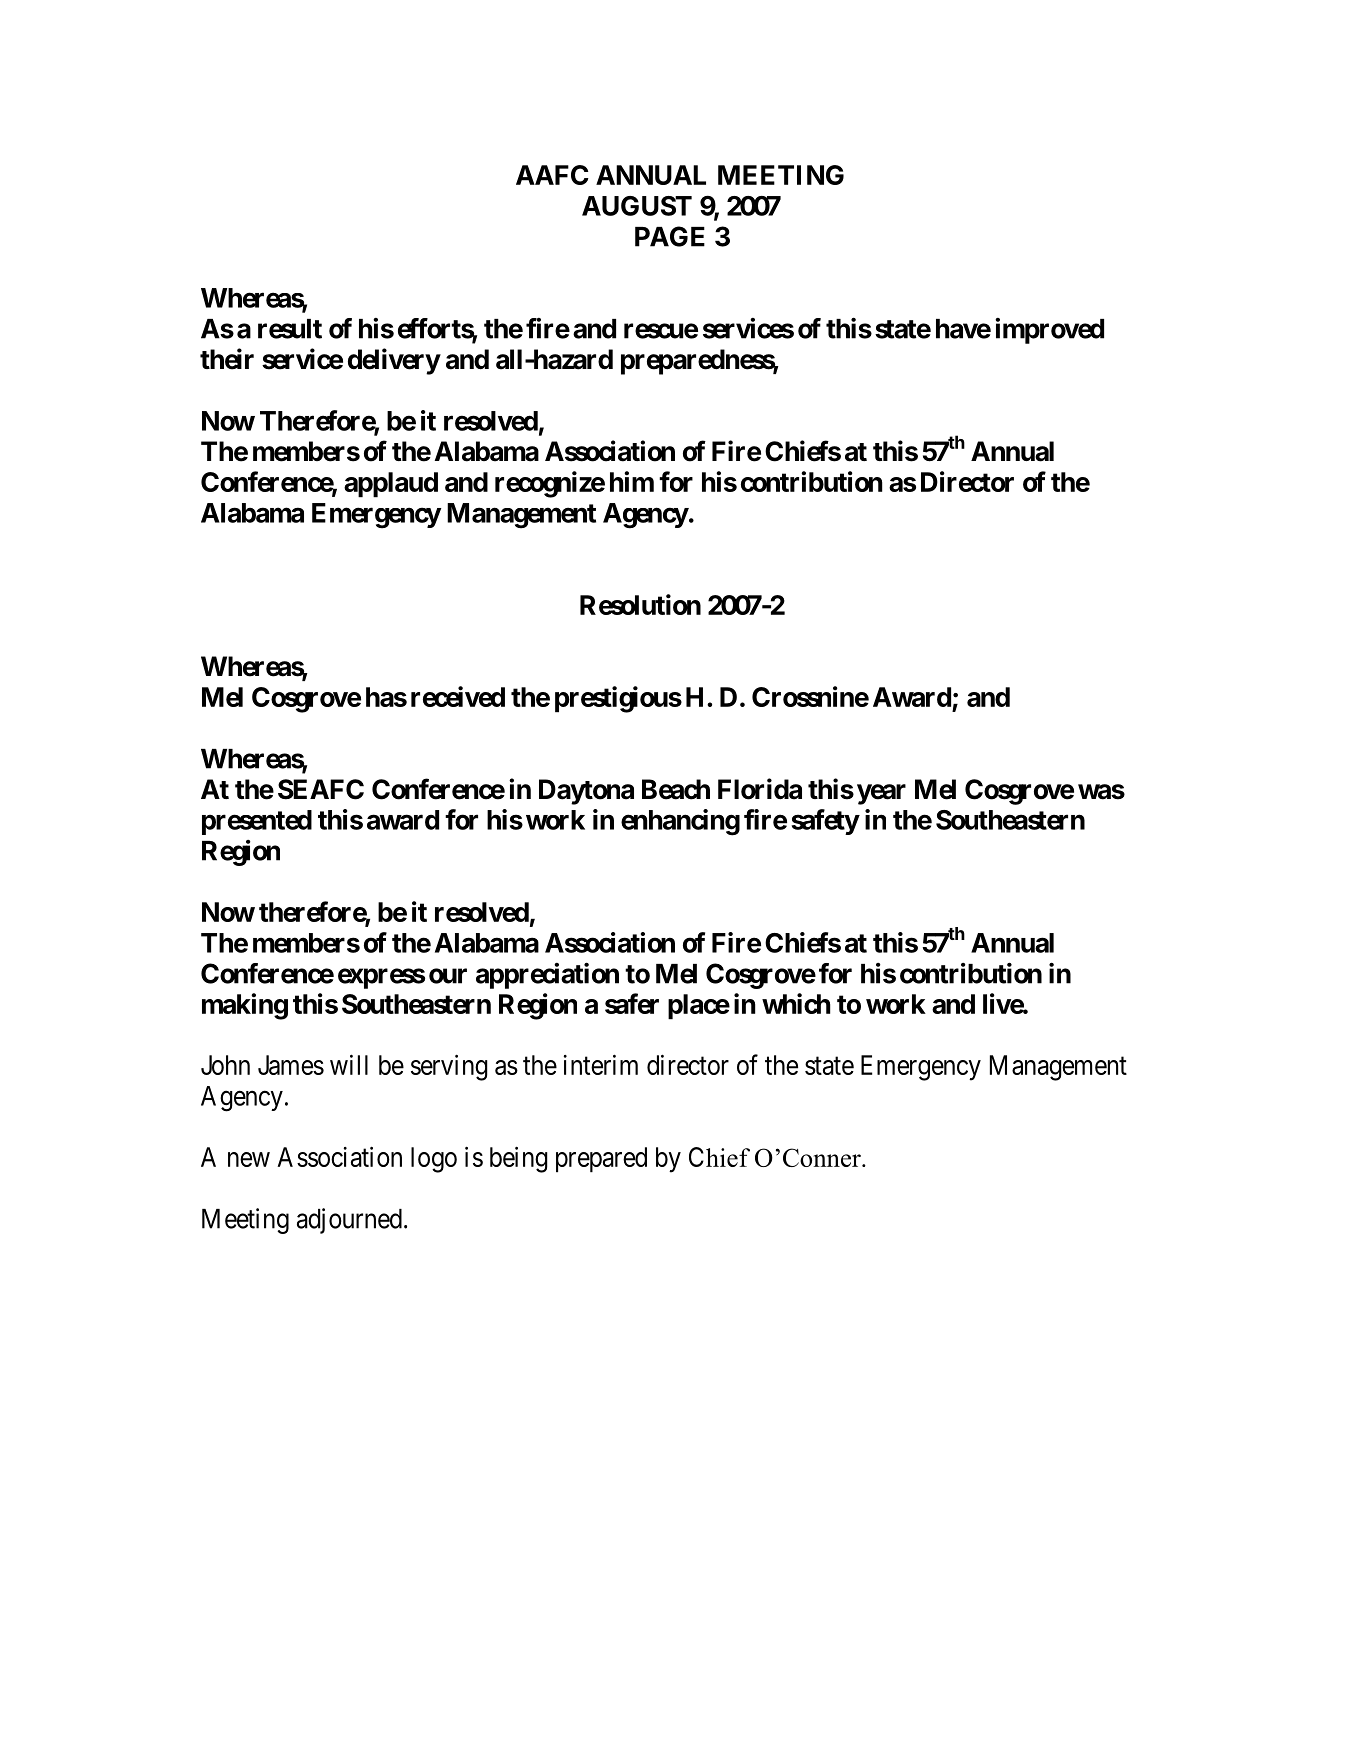 The height and width of the image is (1762, 1361). Describe the element at coordinates (676, 789) in the image. I see `Beach` at that location.
